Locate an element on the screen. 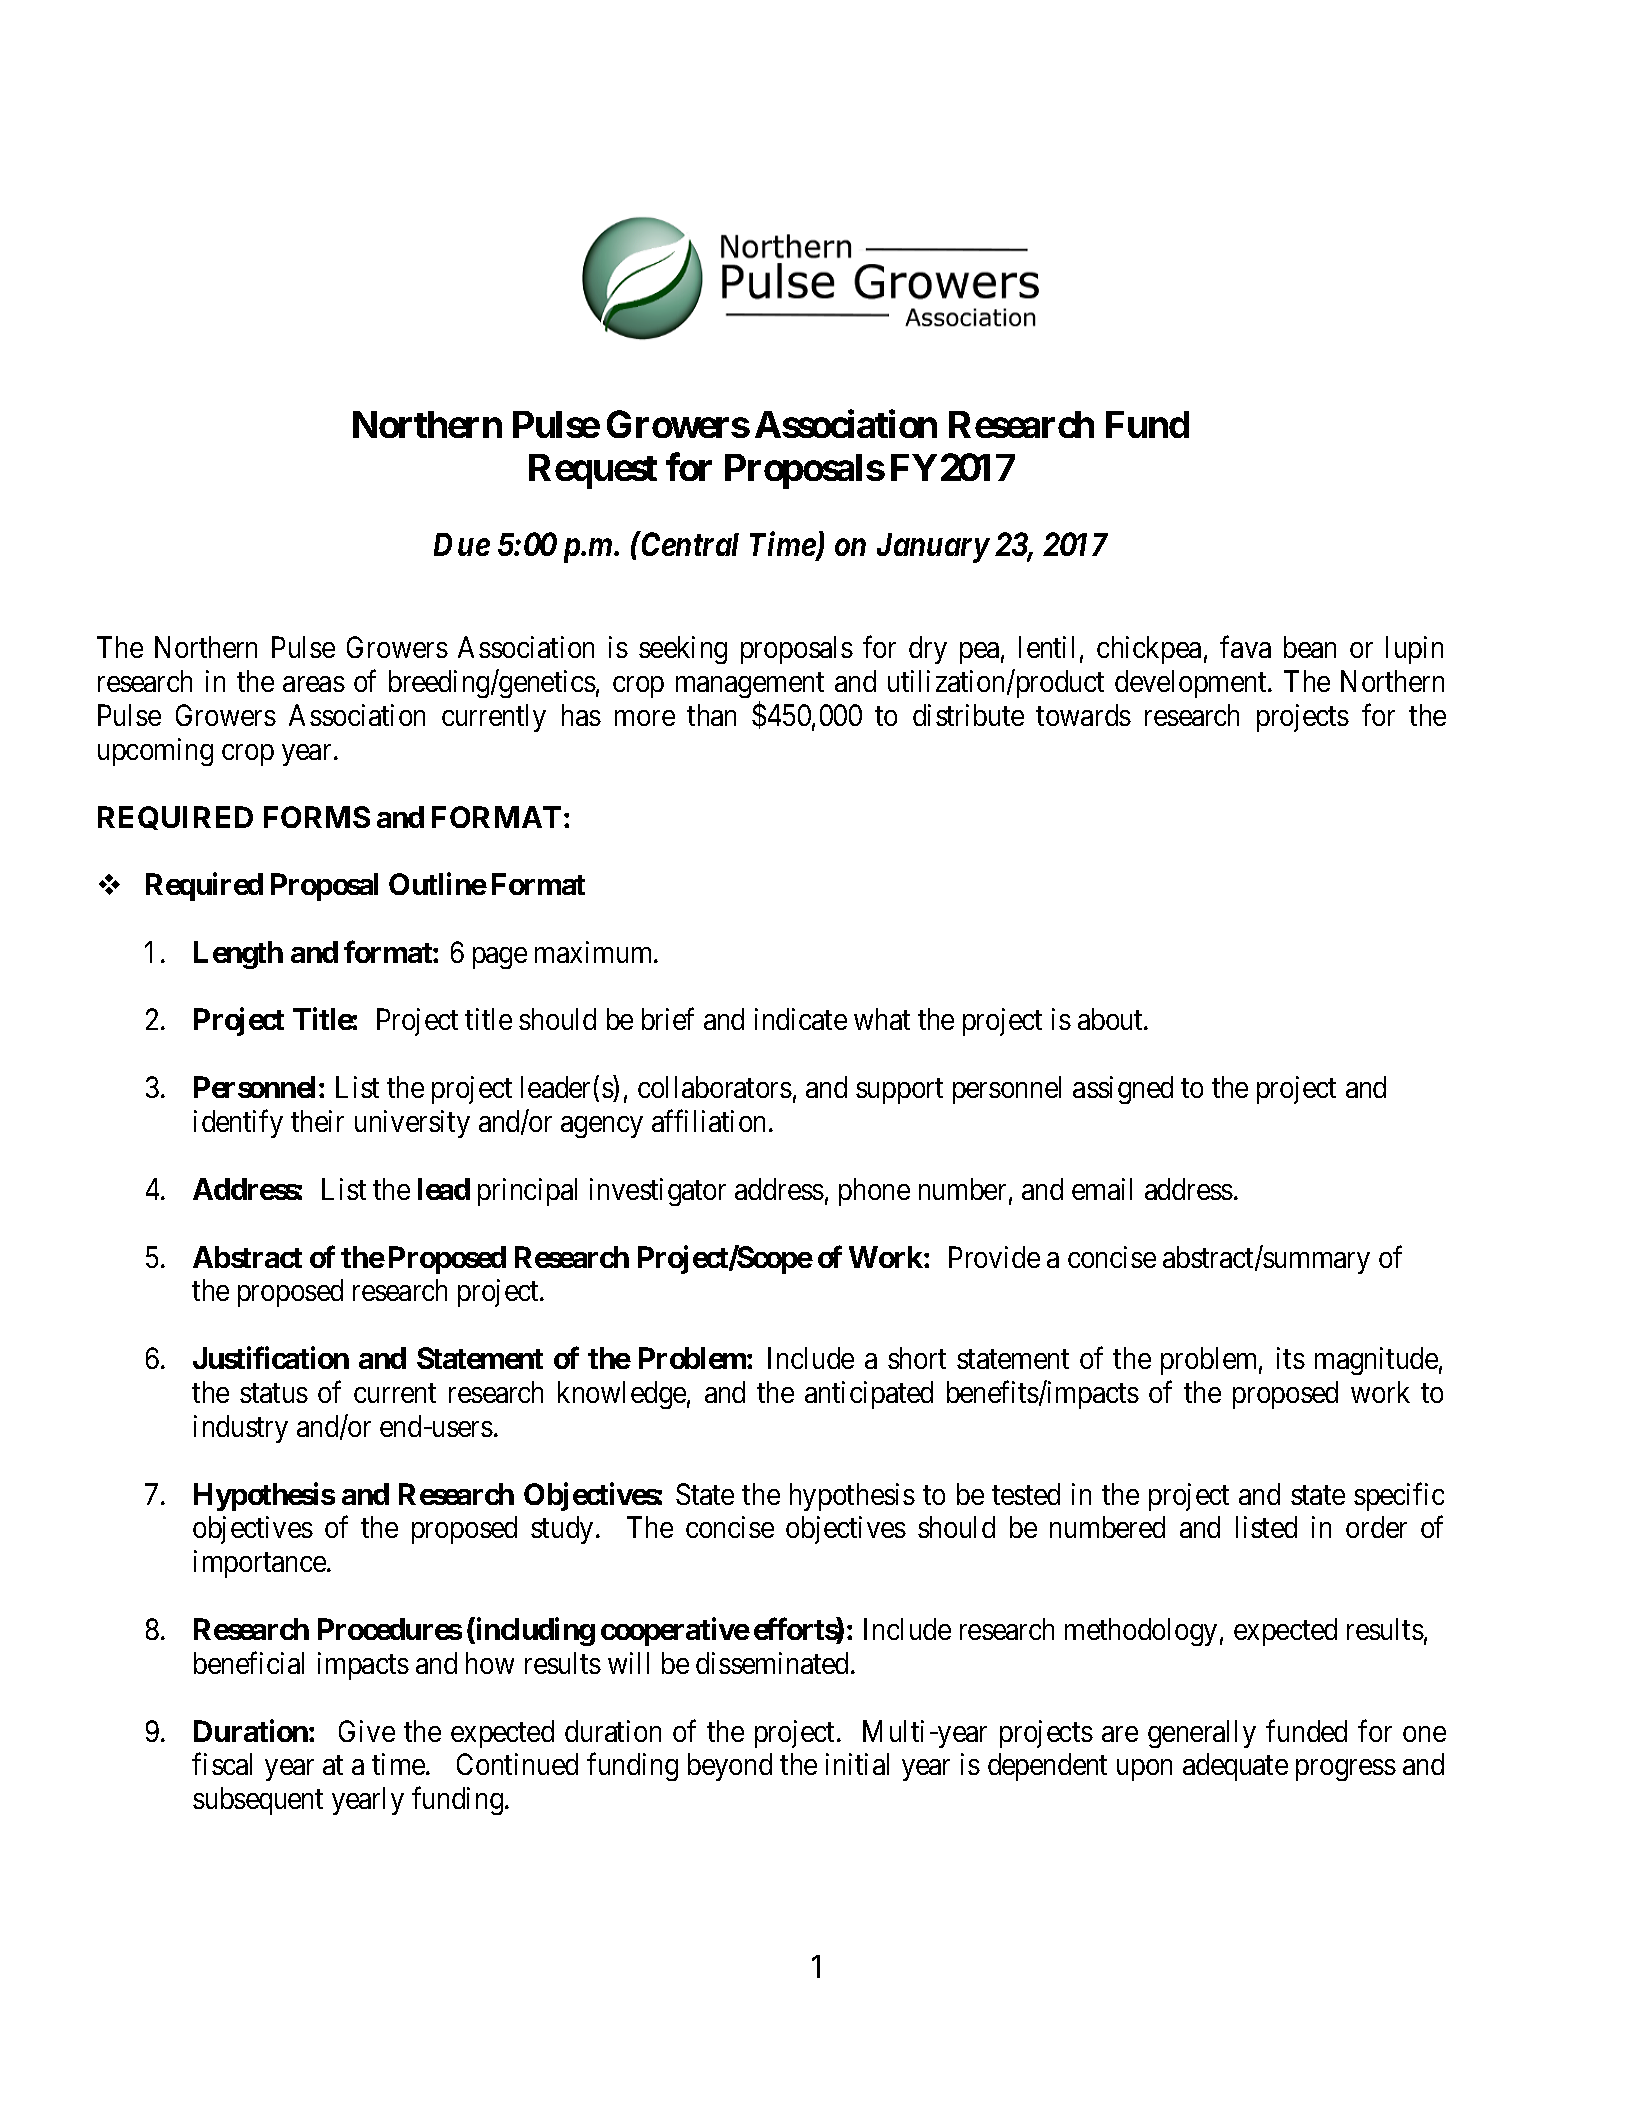 This screenshot has width=1638, height=2120. fava is located at coordinates (1245, 647).
